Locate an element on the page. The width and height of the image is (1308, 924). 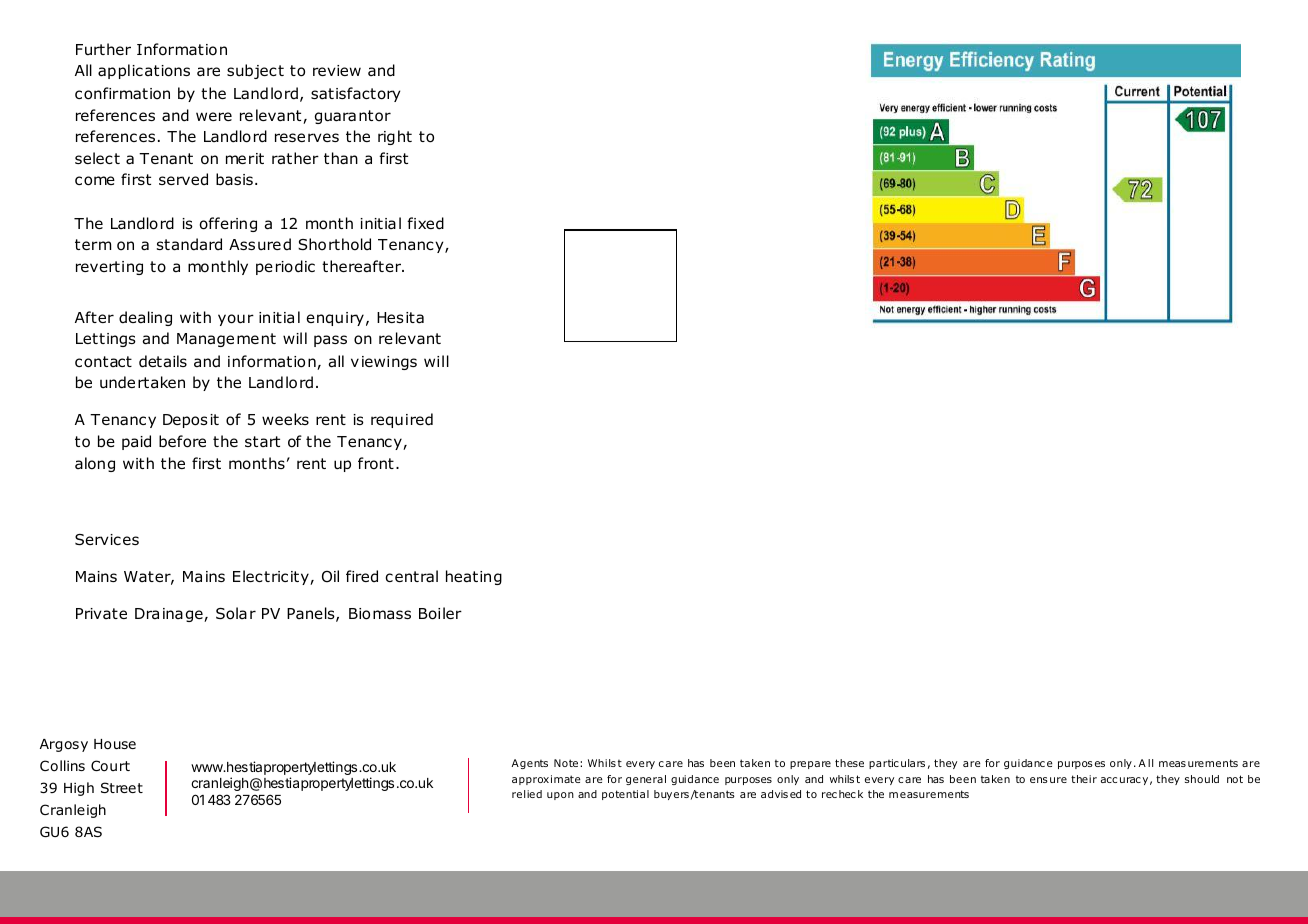
applications is located at coordinates (144, 71).
